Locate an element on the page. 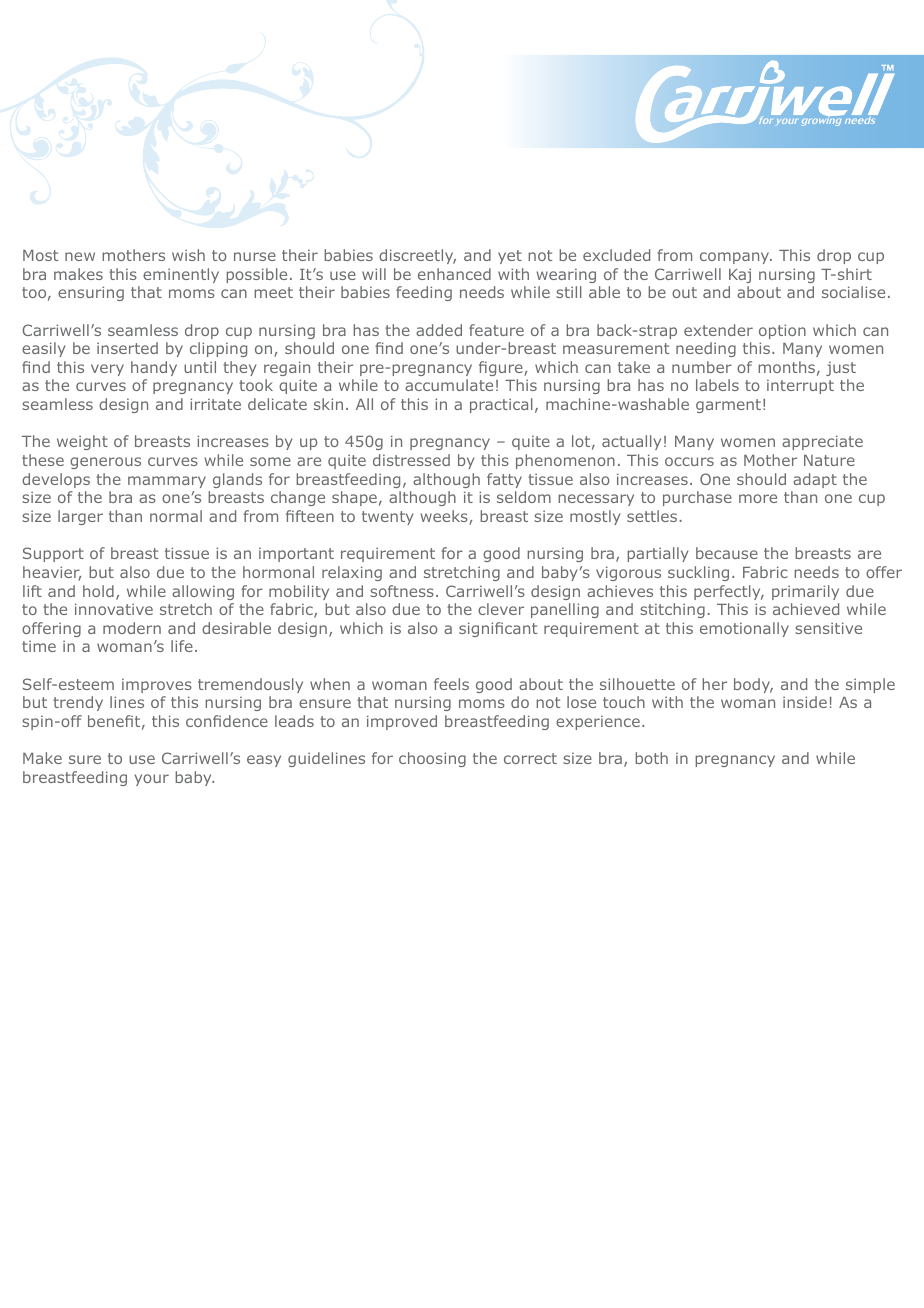 The width and height of the image is (924, 1308). confidence is located at coordinates (227, 721).
